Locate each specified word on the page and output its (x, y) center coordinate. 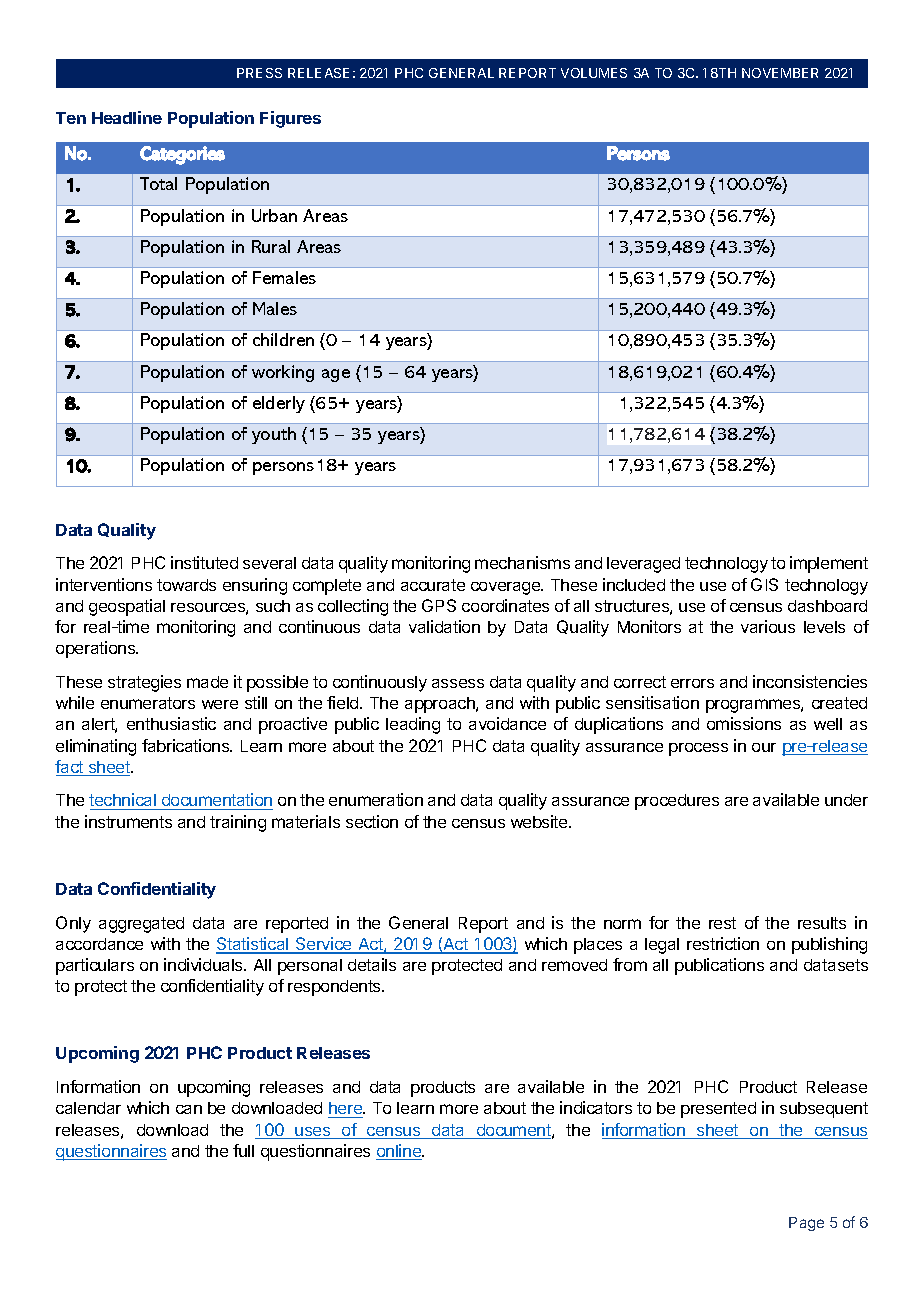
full (243, 1150)
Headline (127, 117)
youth (274, 435)
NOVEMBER (780, 73)
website (540, 821)
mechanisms (522, 562)
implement (829, 564)
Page (806, 1224)
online (399, 1152)
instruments (128, 821)
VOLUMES (594, 73)
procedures (677, 802)
